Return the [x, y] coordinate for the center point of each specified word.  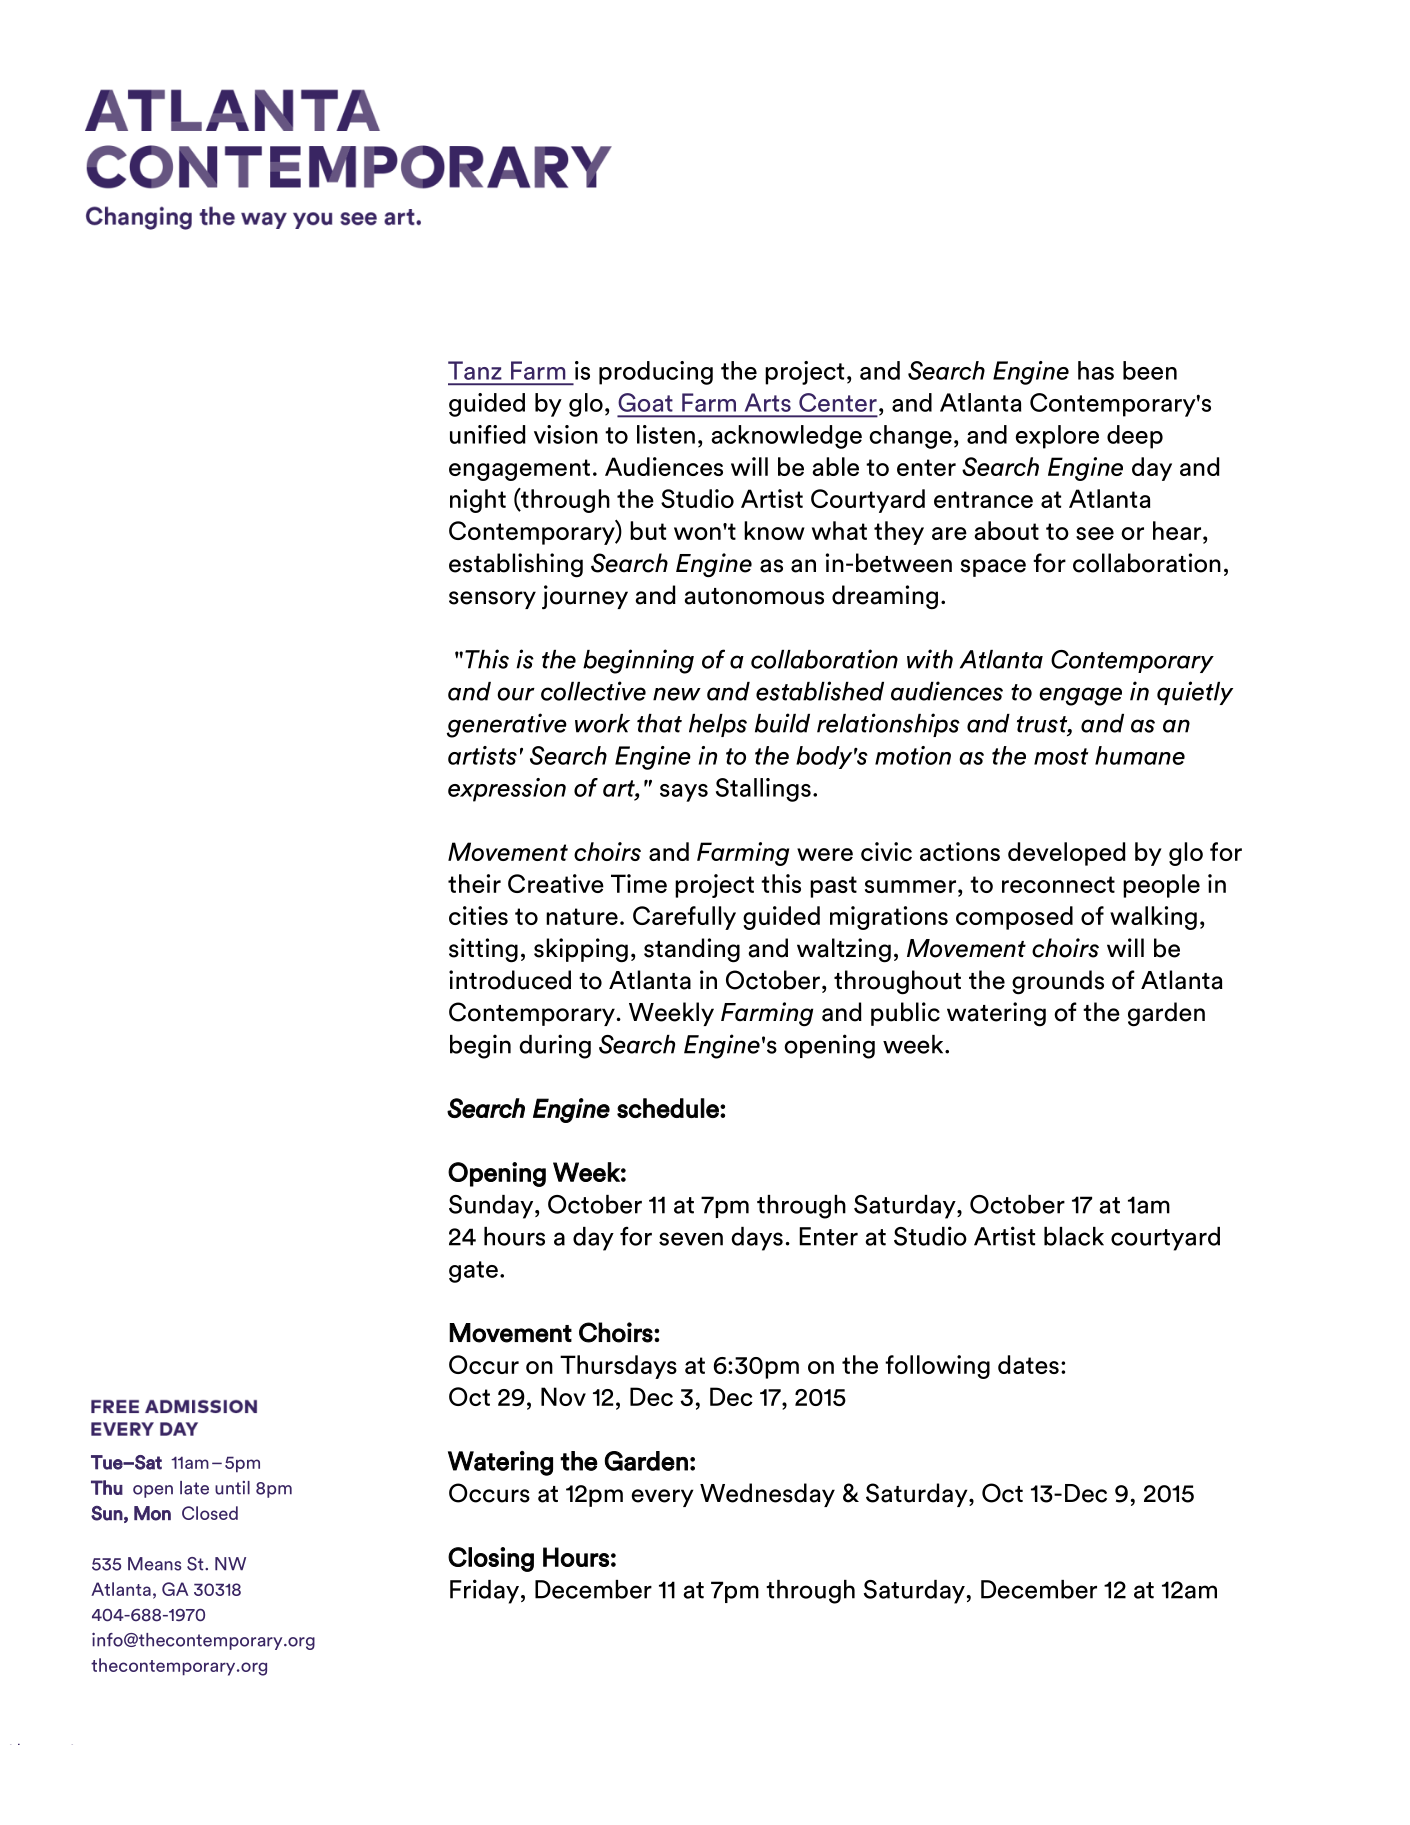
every [663, 1498]
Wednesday [767, 1495]
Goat [645, 402]
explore [1057, 437]
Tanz [475, 370]
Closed [210, 1513]
